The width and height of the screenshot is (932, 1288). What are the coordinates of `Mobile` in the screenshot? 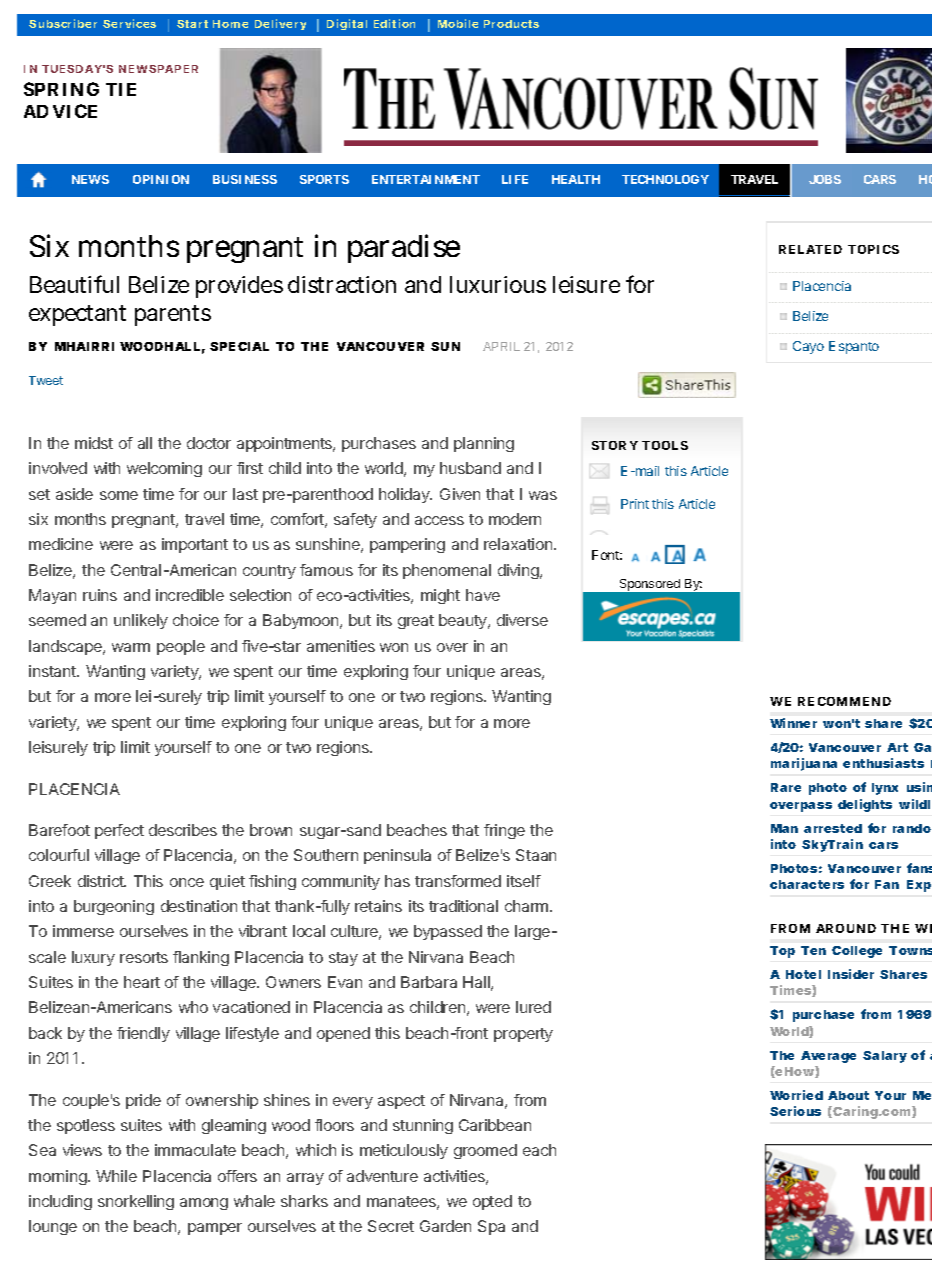 It's located at (458, 23).
